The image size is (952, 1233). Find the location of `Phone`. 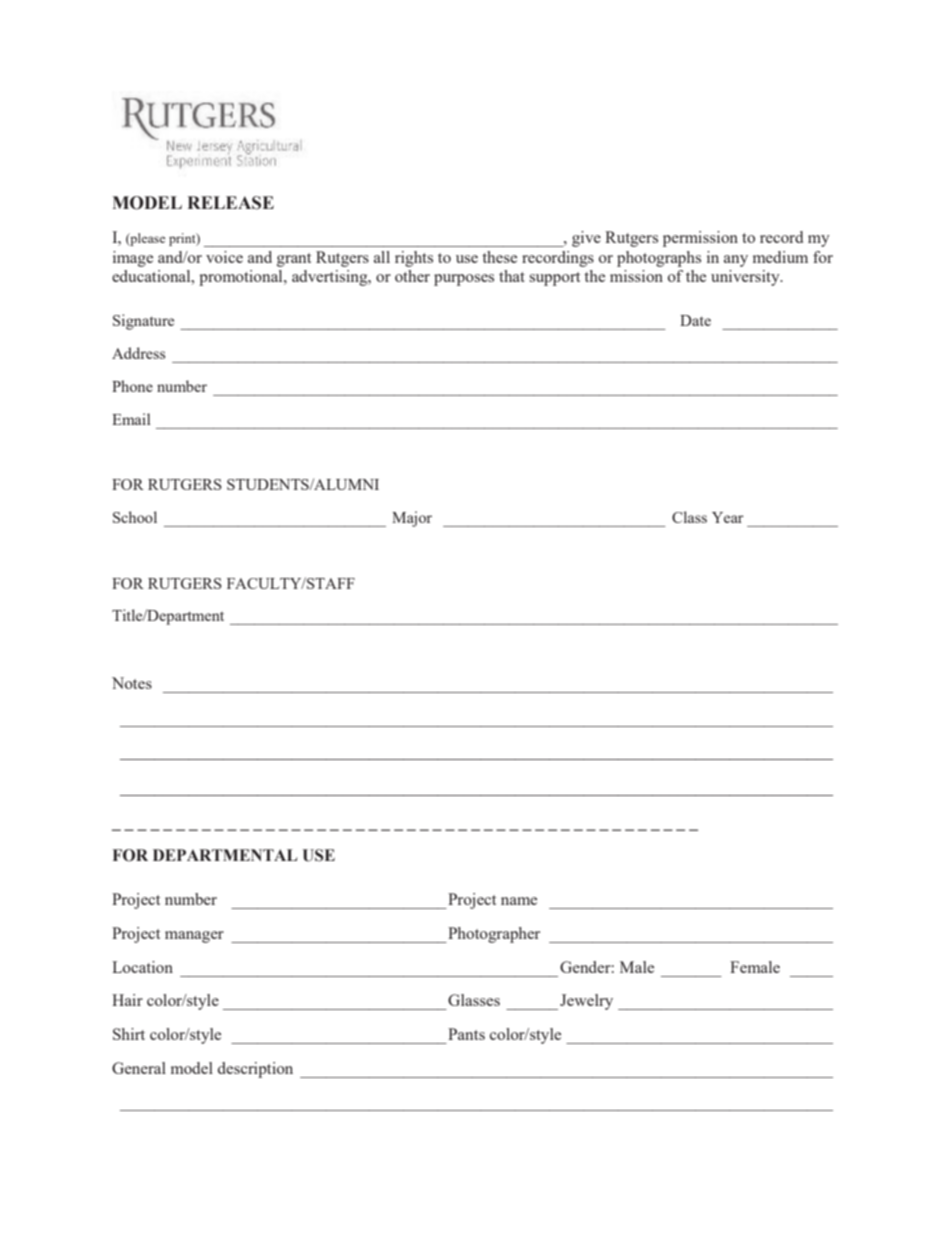

Phone is located at coordinates (132, 386).
